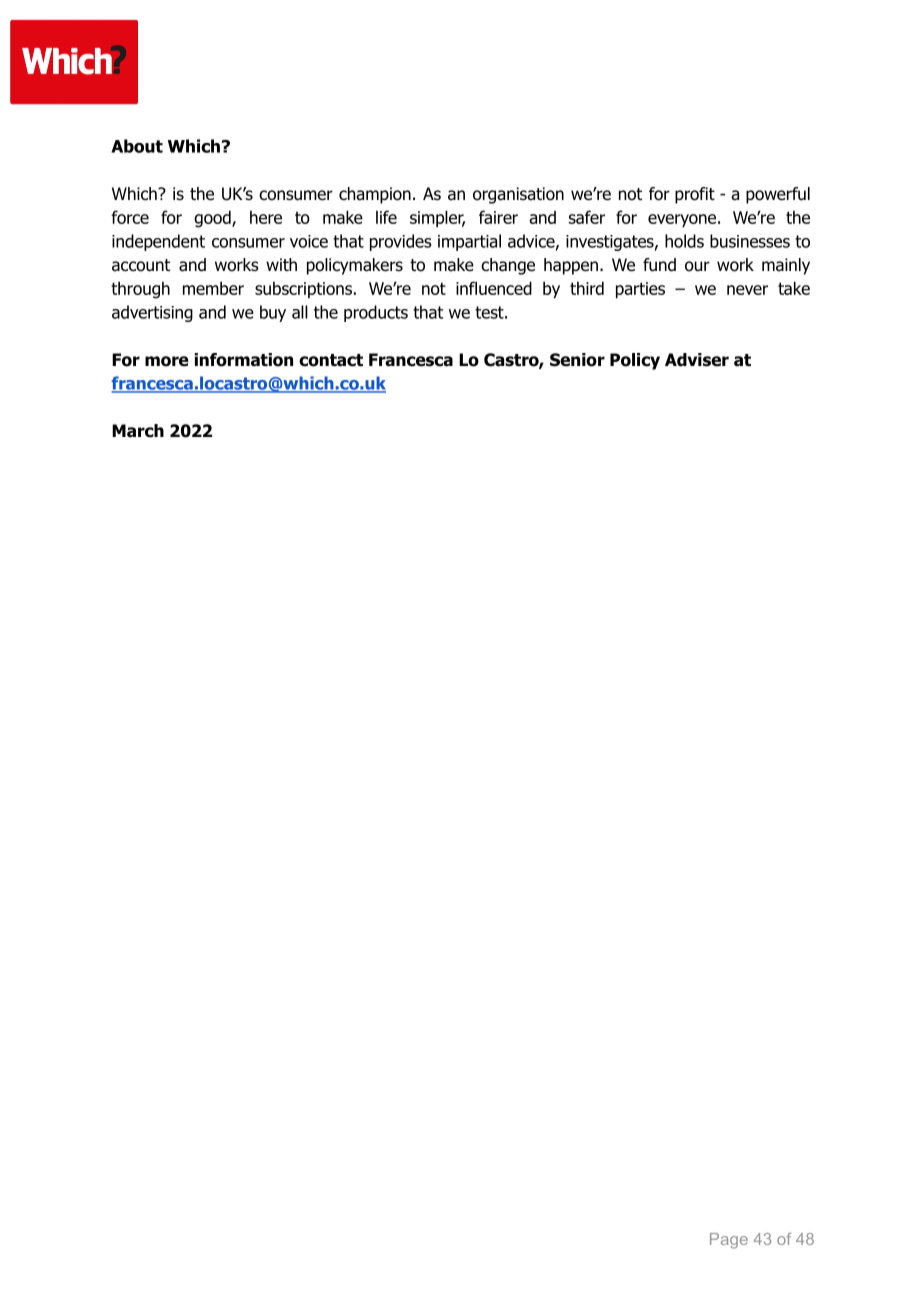  Describe the element at coordinates (729, 1241) in the image. I see `Page` at that location.
